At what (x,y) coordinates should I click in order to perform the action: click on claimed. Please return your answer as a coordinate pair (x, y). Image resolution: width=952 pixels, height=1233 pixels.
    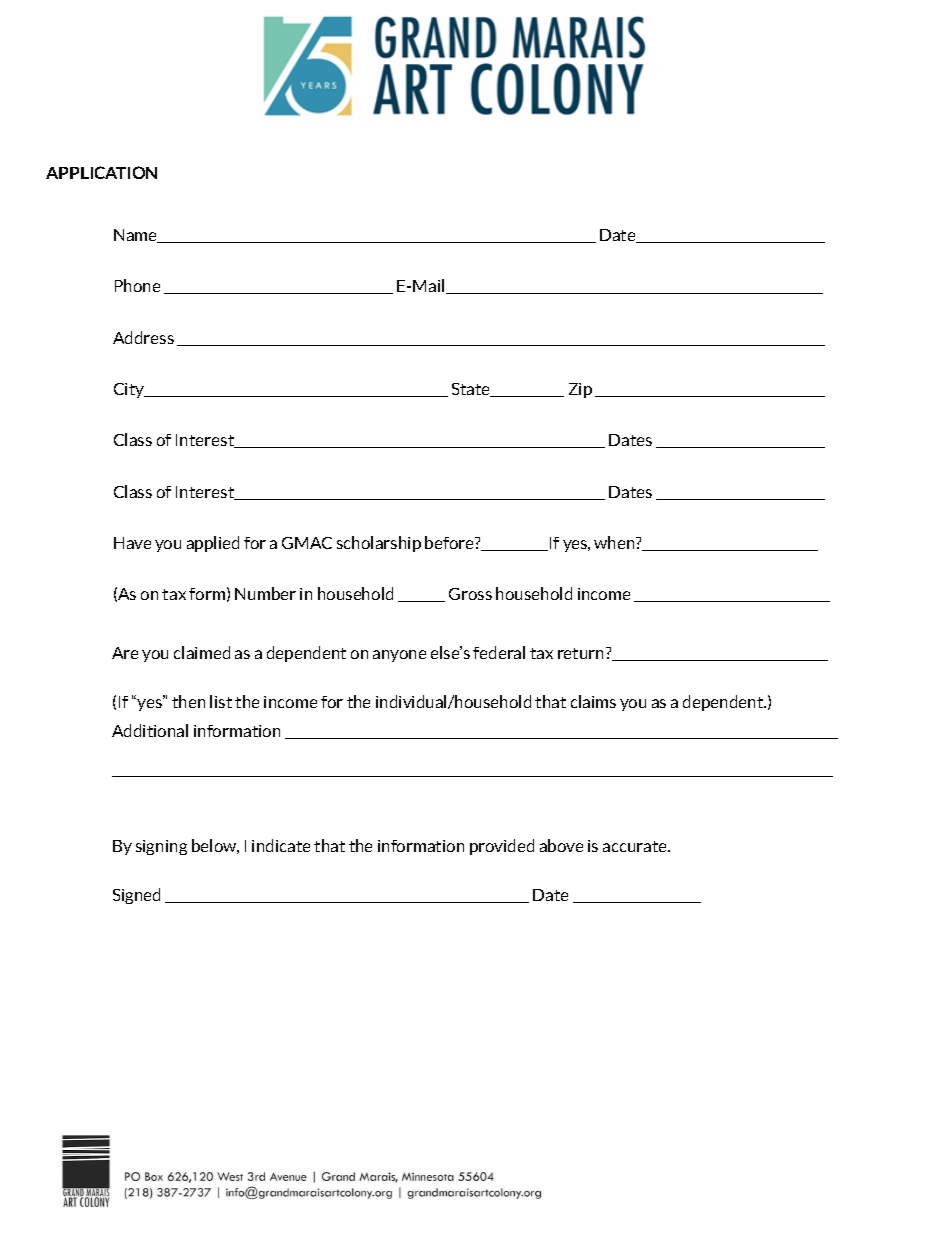
    Looking at the image, I should click on (202, 652).
